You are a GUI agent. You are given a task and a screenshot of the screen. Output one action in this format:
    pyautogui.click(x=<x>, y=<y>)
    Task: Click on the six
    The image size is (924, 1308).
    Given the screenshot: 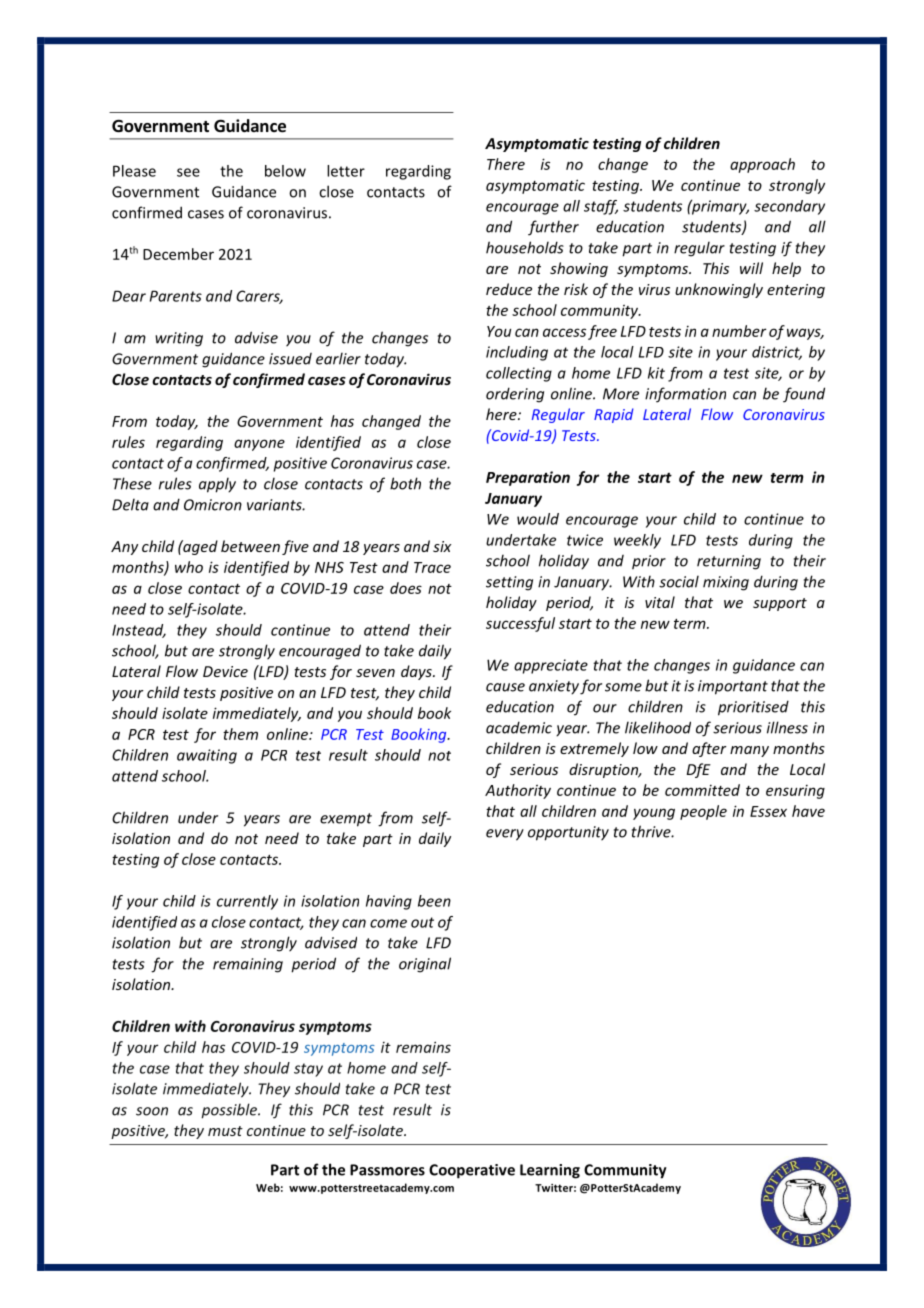 What is the action you would take?
    pyautogui.click(x=442, y=546)
